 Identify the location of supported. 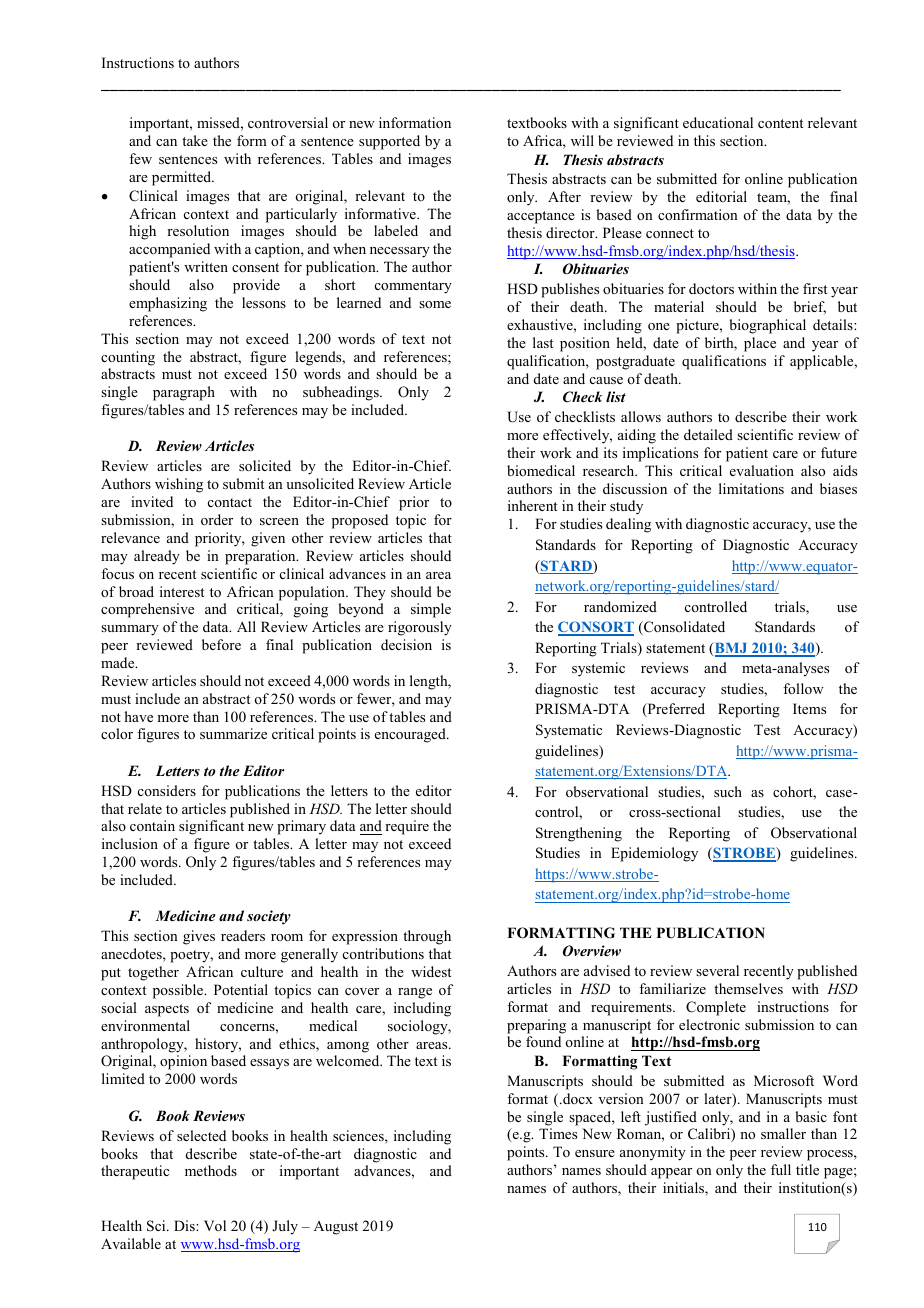
(389, 142).
